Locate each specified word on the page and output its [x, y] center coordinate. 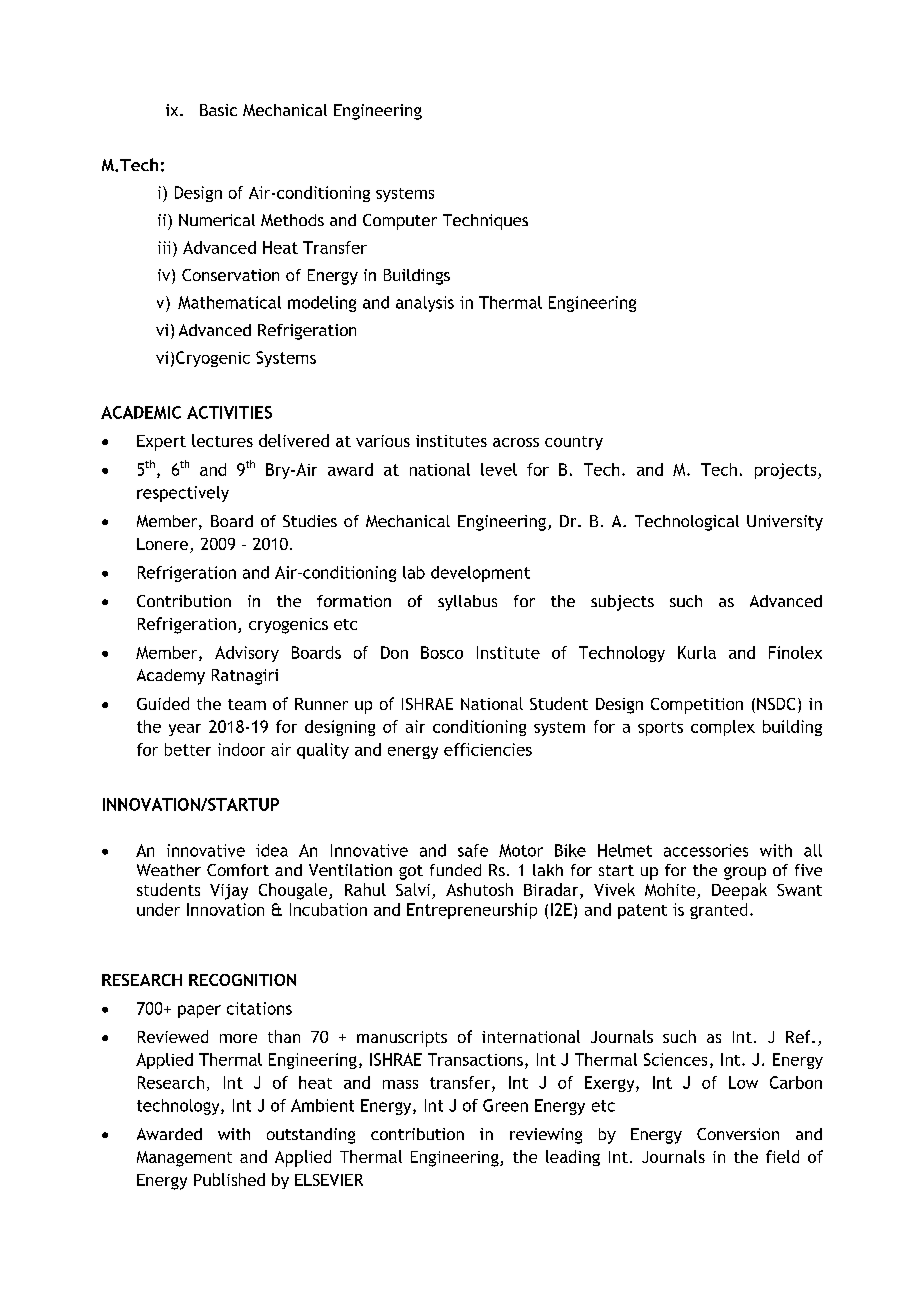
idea [272, 850]
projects [787, 471]
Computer [400, 222]
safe [473, 850]
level [499, 469]
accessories [706, 850]
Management [184, 1159]
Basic [218, 110]
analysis [425, 304]
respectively [183, 494]
